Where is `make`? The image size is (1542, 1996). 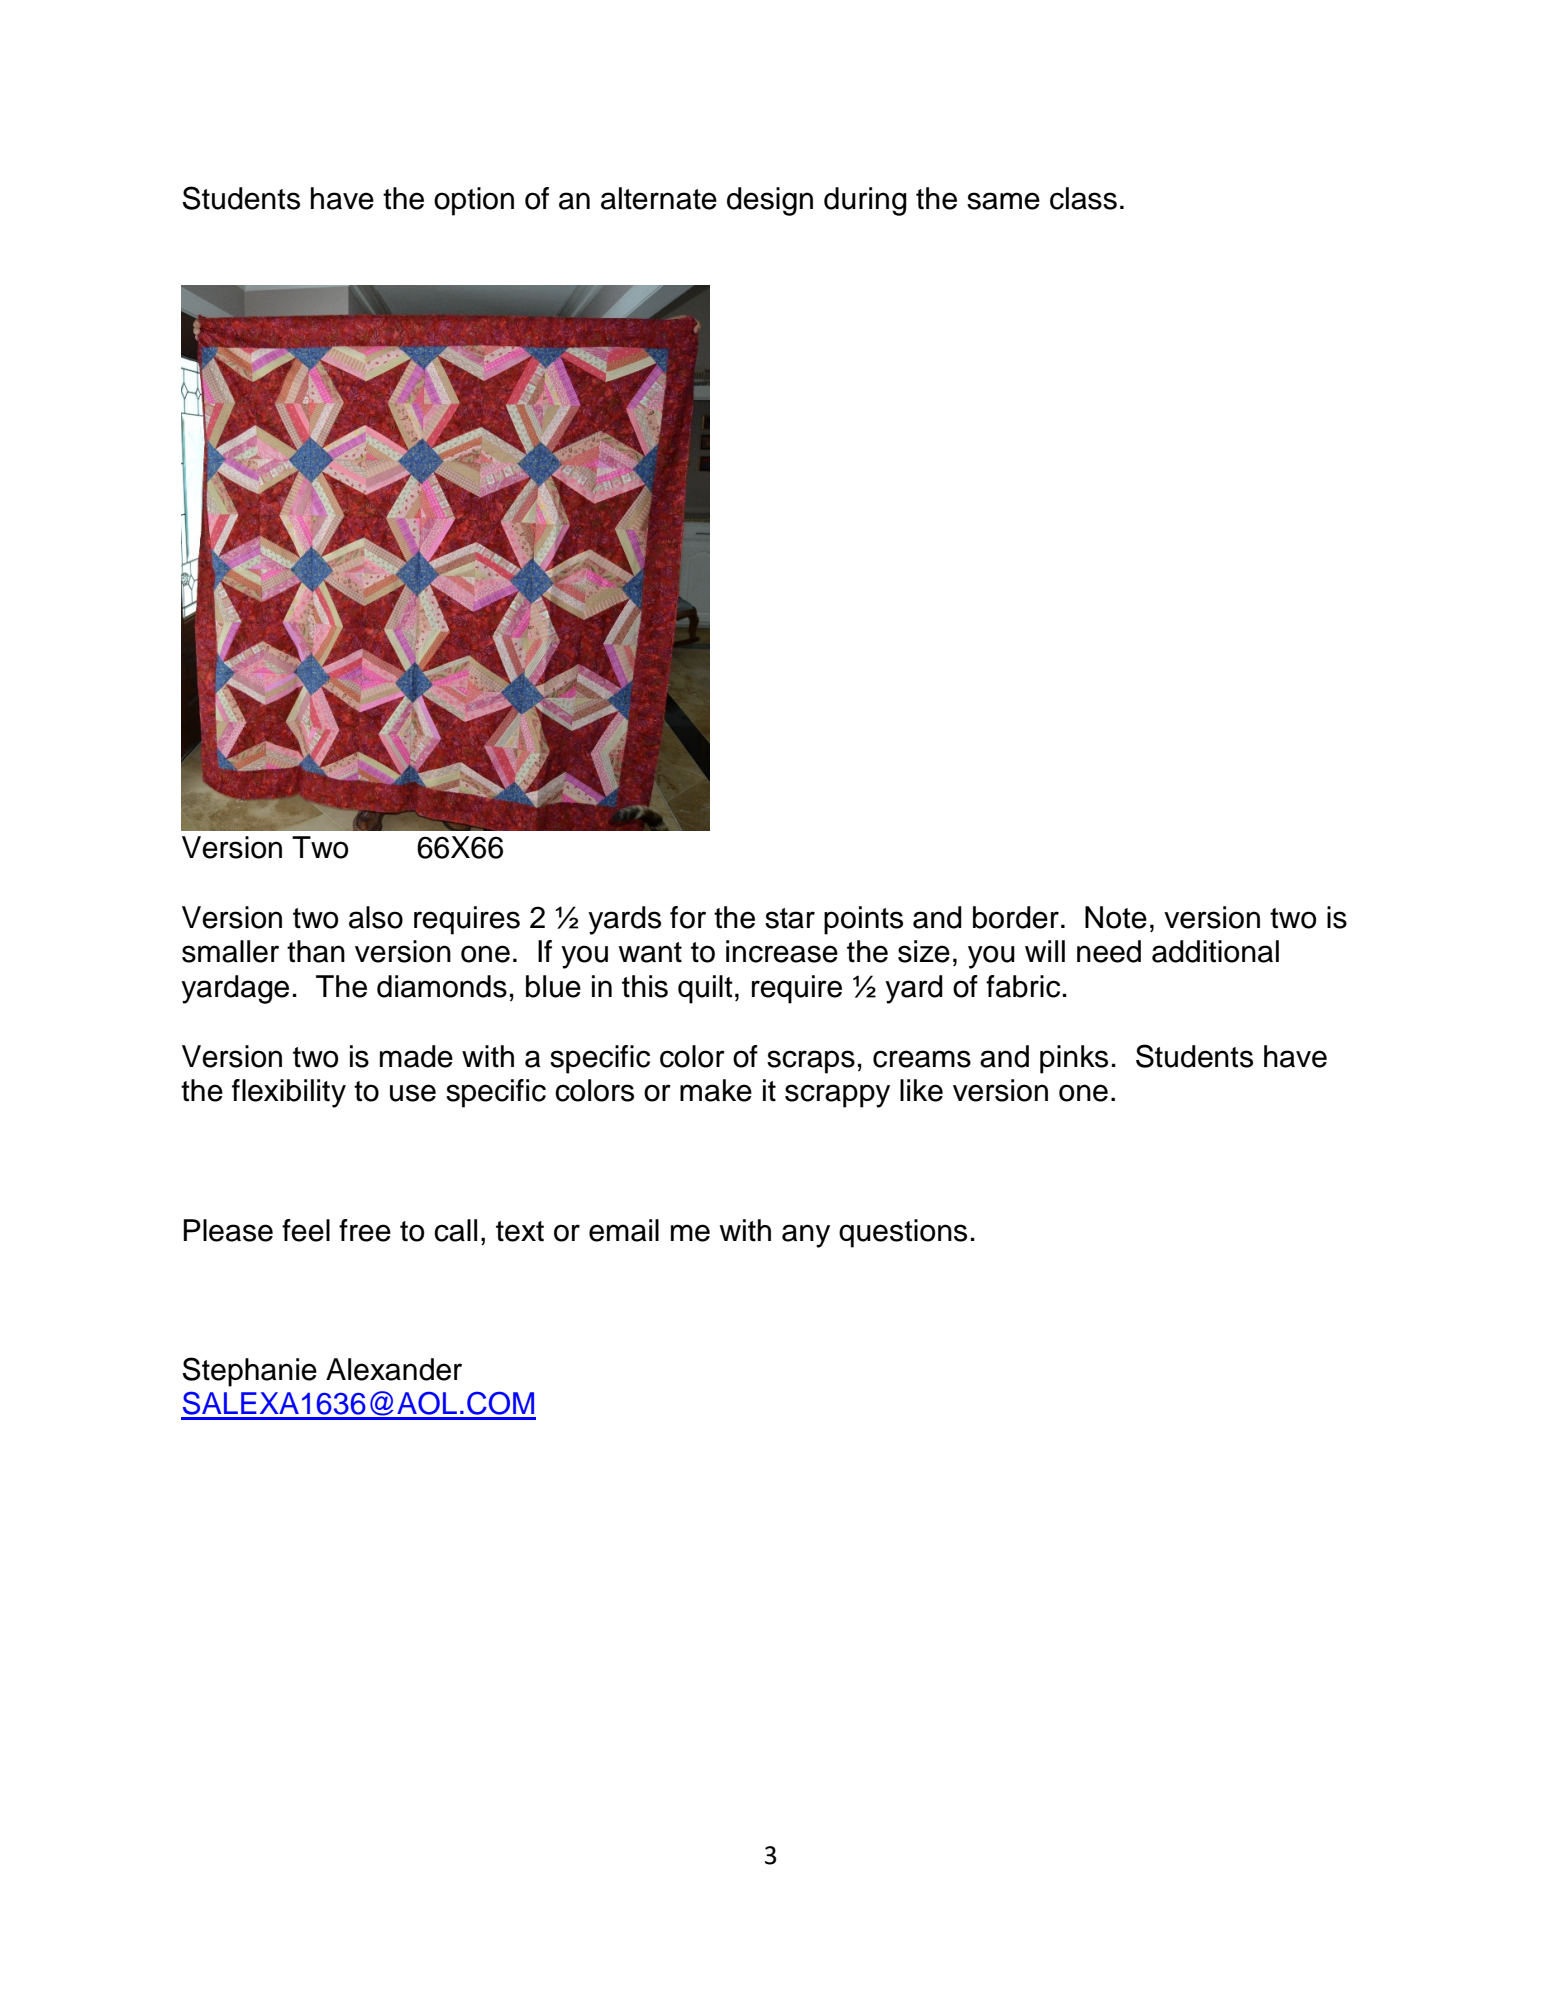 make is located at coordinates (716, 1090).
